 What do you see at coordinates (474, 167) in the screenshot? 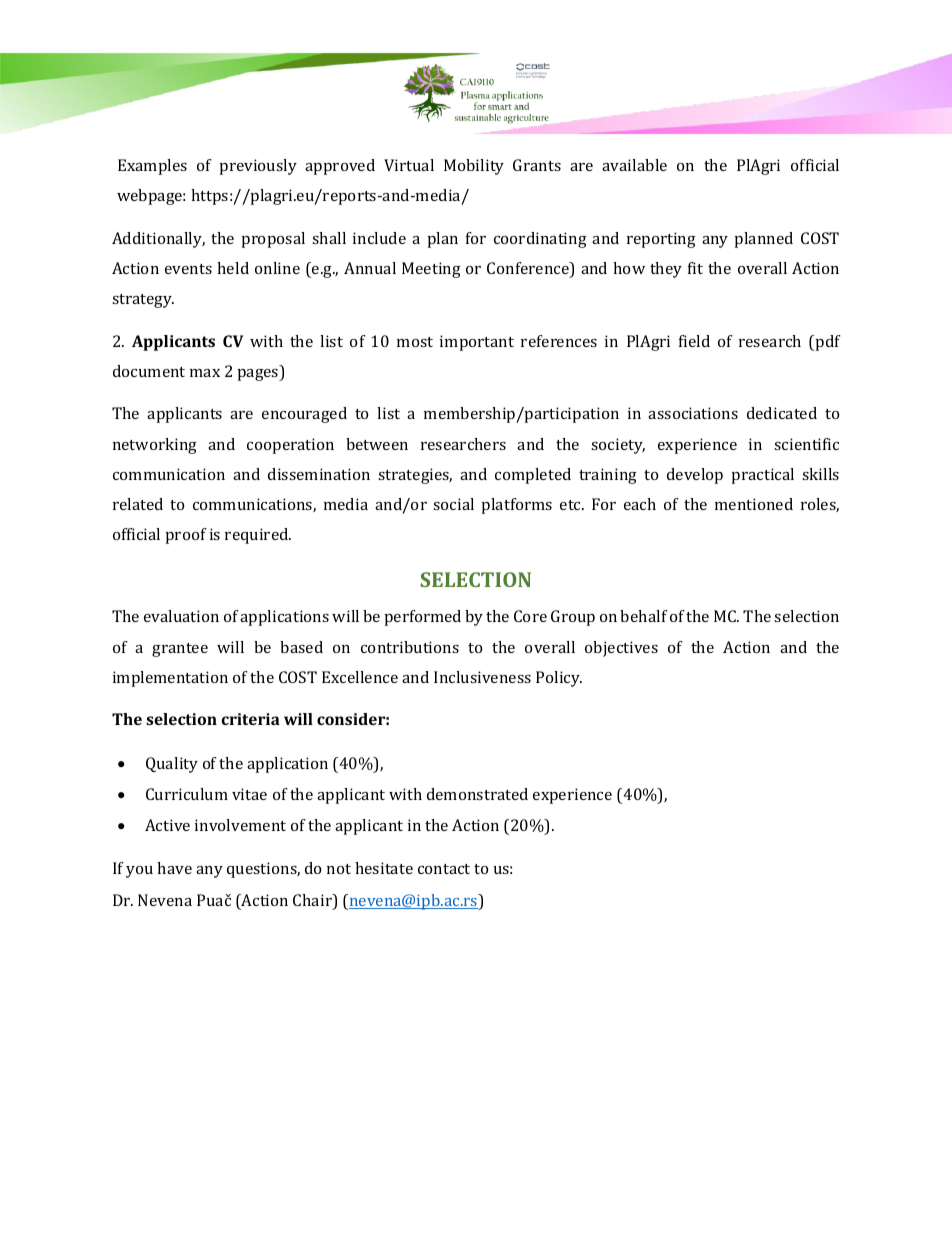
I see `Mobility` at bounding box center [474, 167].
